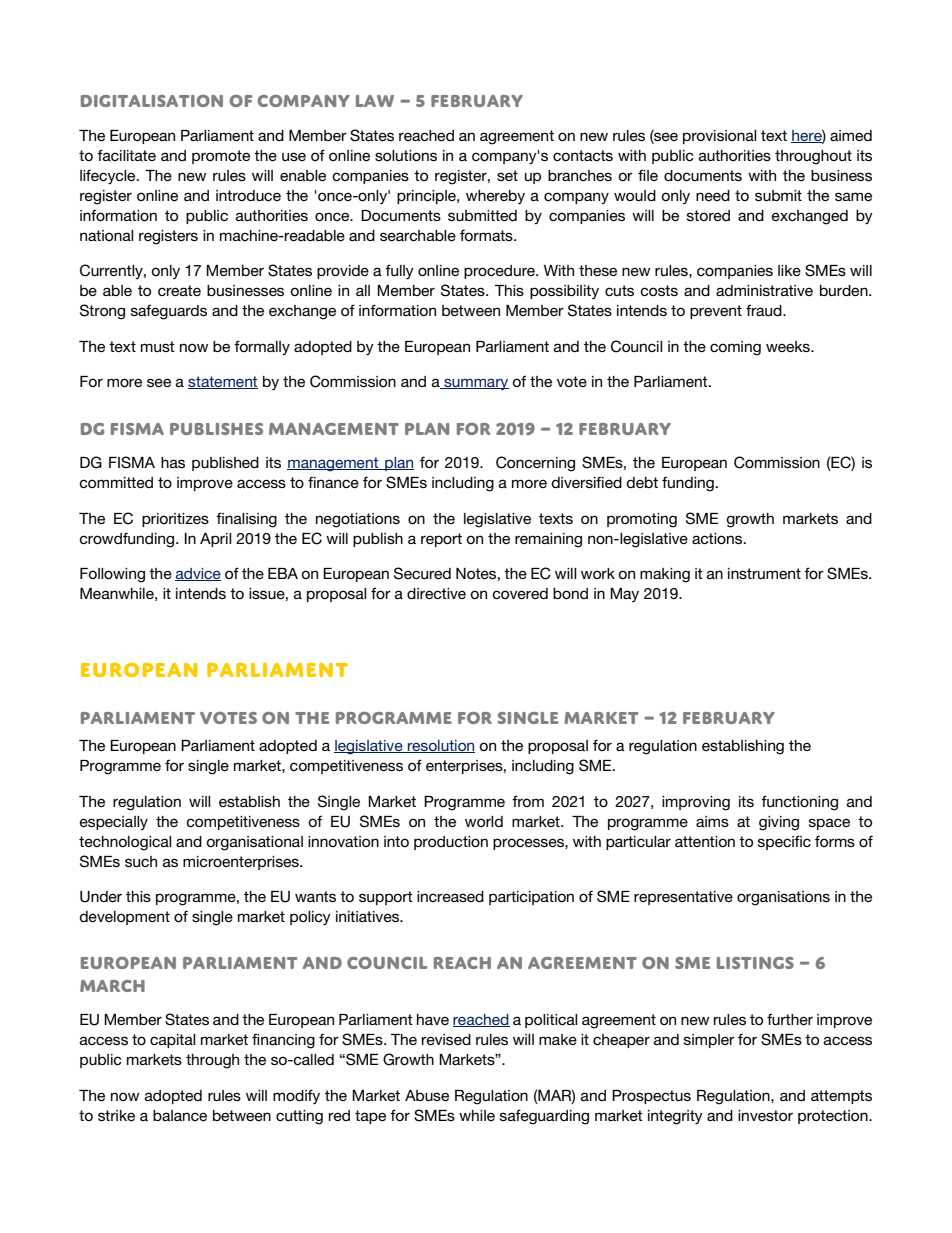  I want to click on balance, so click(180, 1115).
